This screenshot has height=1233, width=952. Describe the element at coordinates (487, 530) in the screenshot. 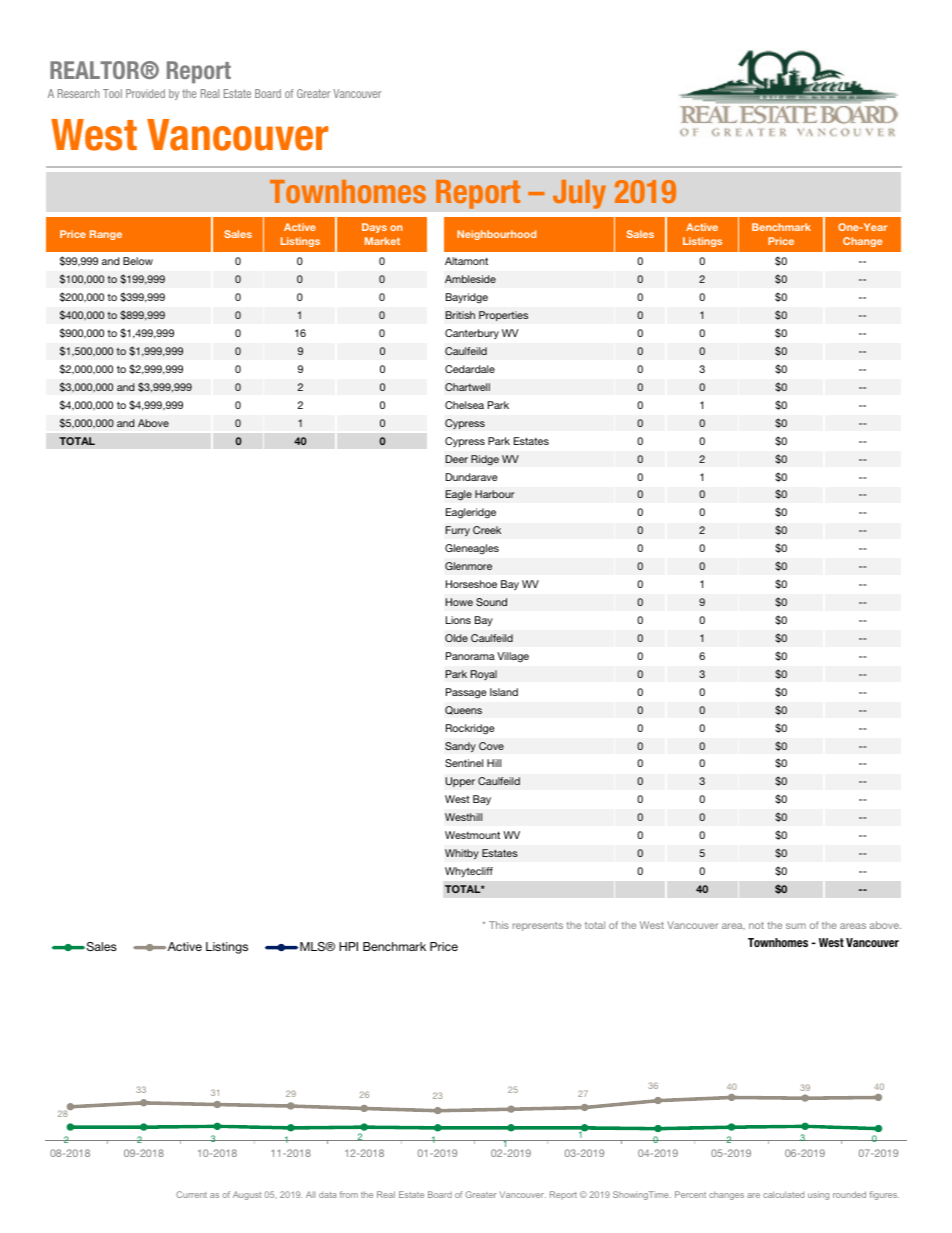

I see `Creek` at that location.
